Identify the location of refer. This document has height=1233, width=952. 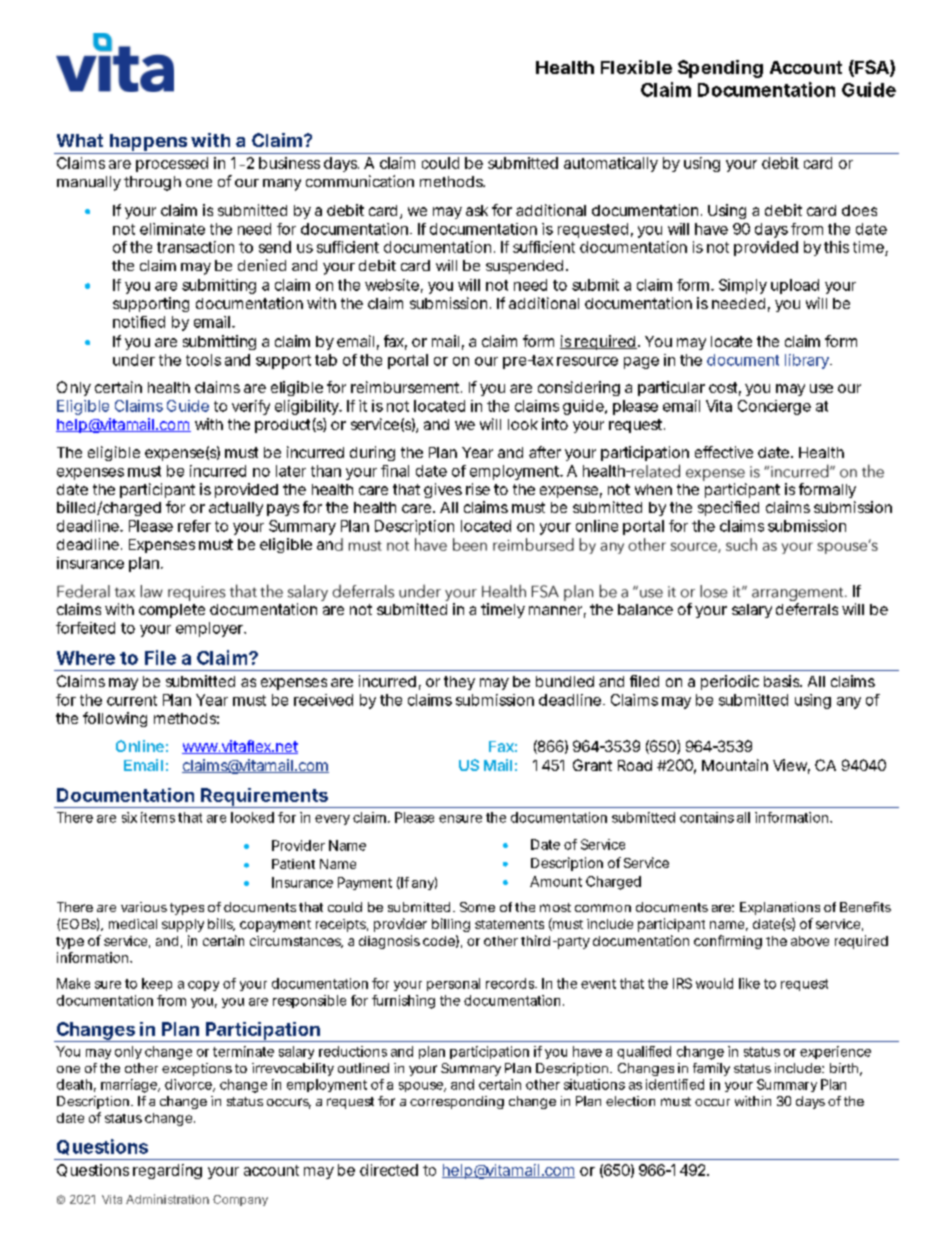
(194, 526).
